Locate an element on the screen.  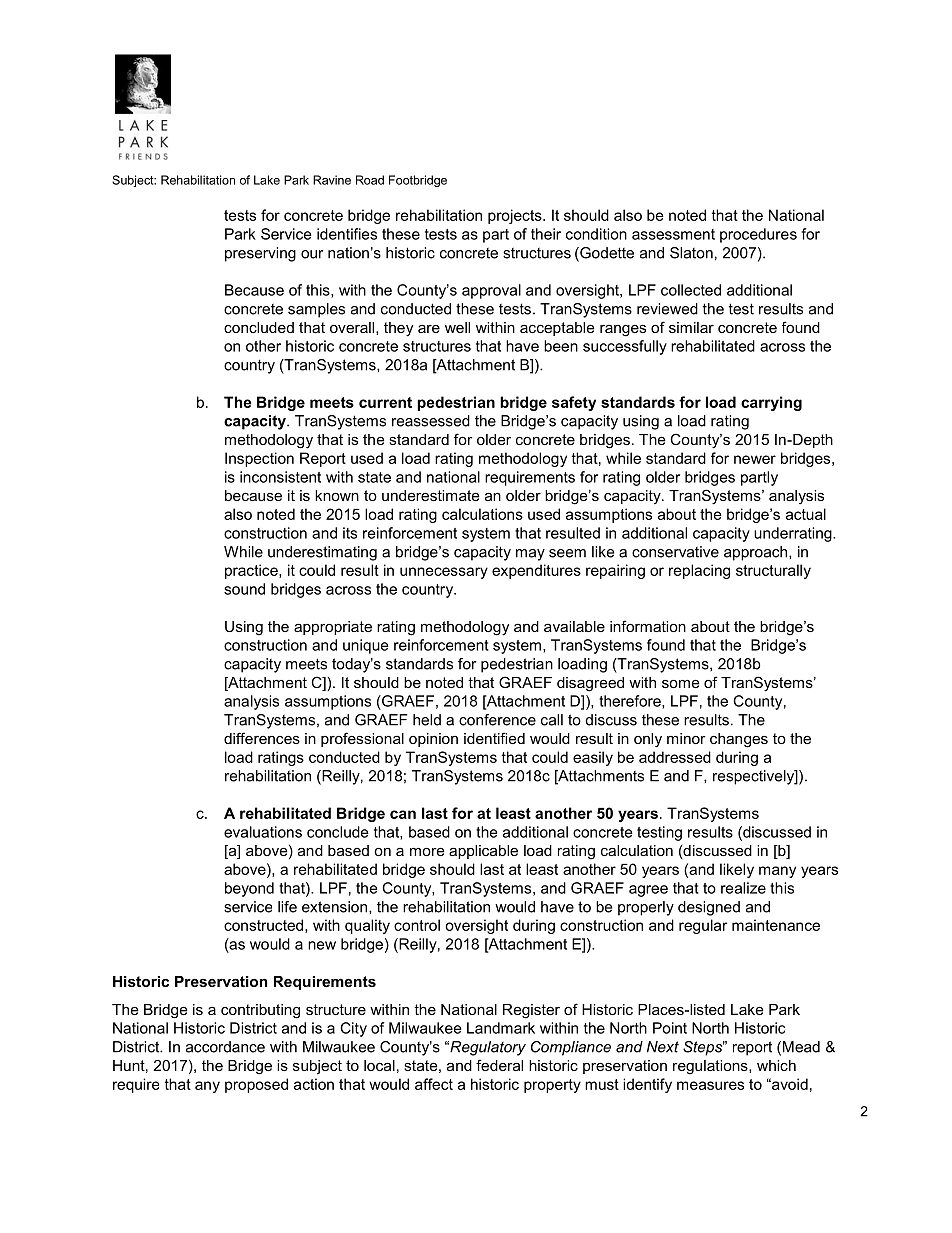
some is located at coordinates (681, 683).
